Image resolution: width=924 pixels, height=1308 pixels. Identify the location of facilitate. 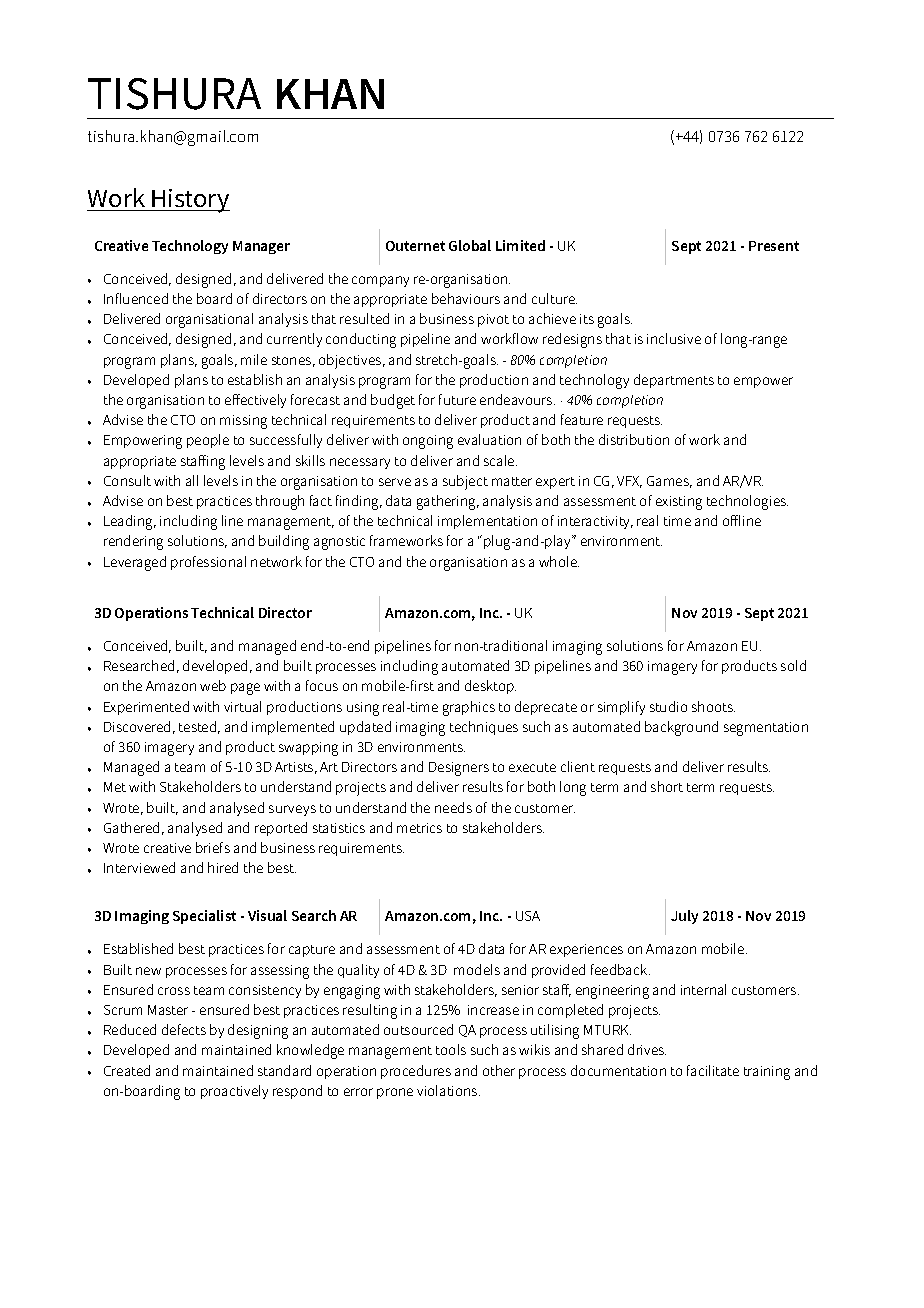
(713, 1070).
